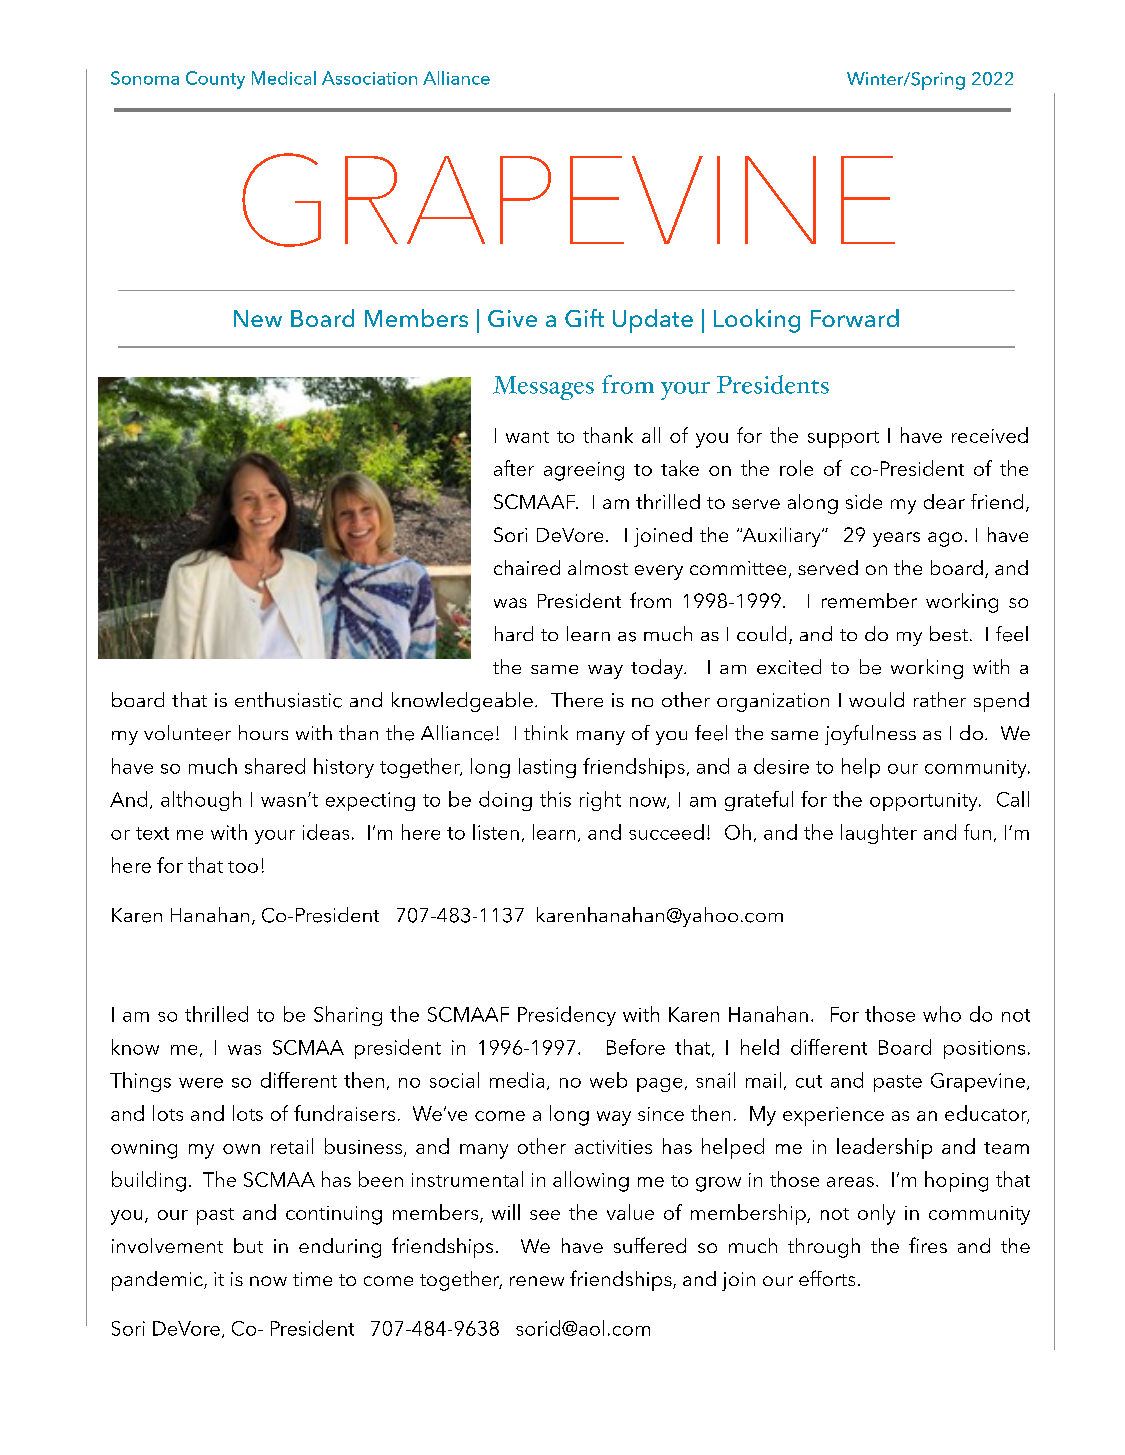  I want to click on support, so click(843, 439).
